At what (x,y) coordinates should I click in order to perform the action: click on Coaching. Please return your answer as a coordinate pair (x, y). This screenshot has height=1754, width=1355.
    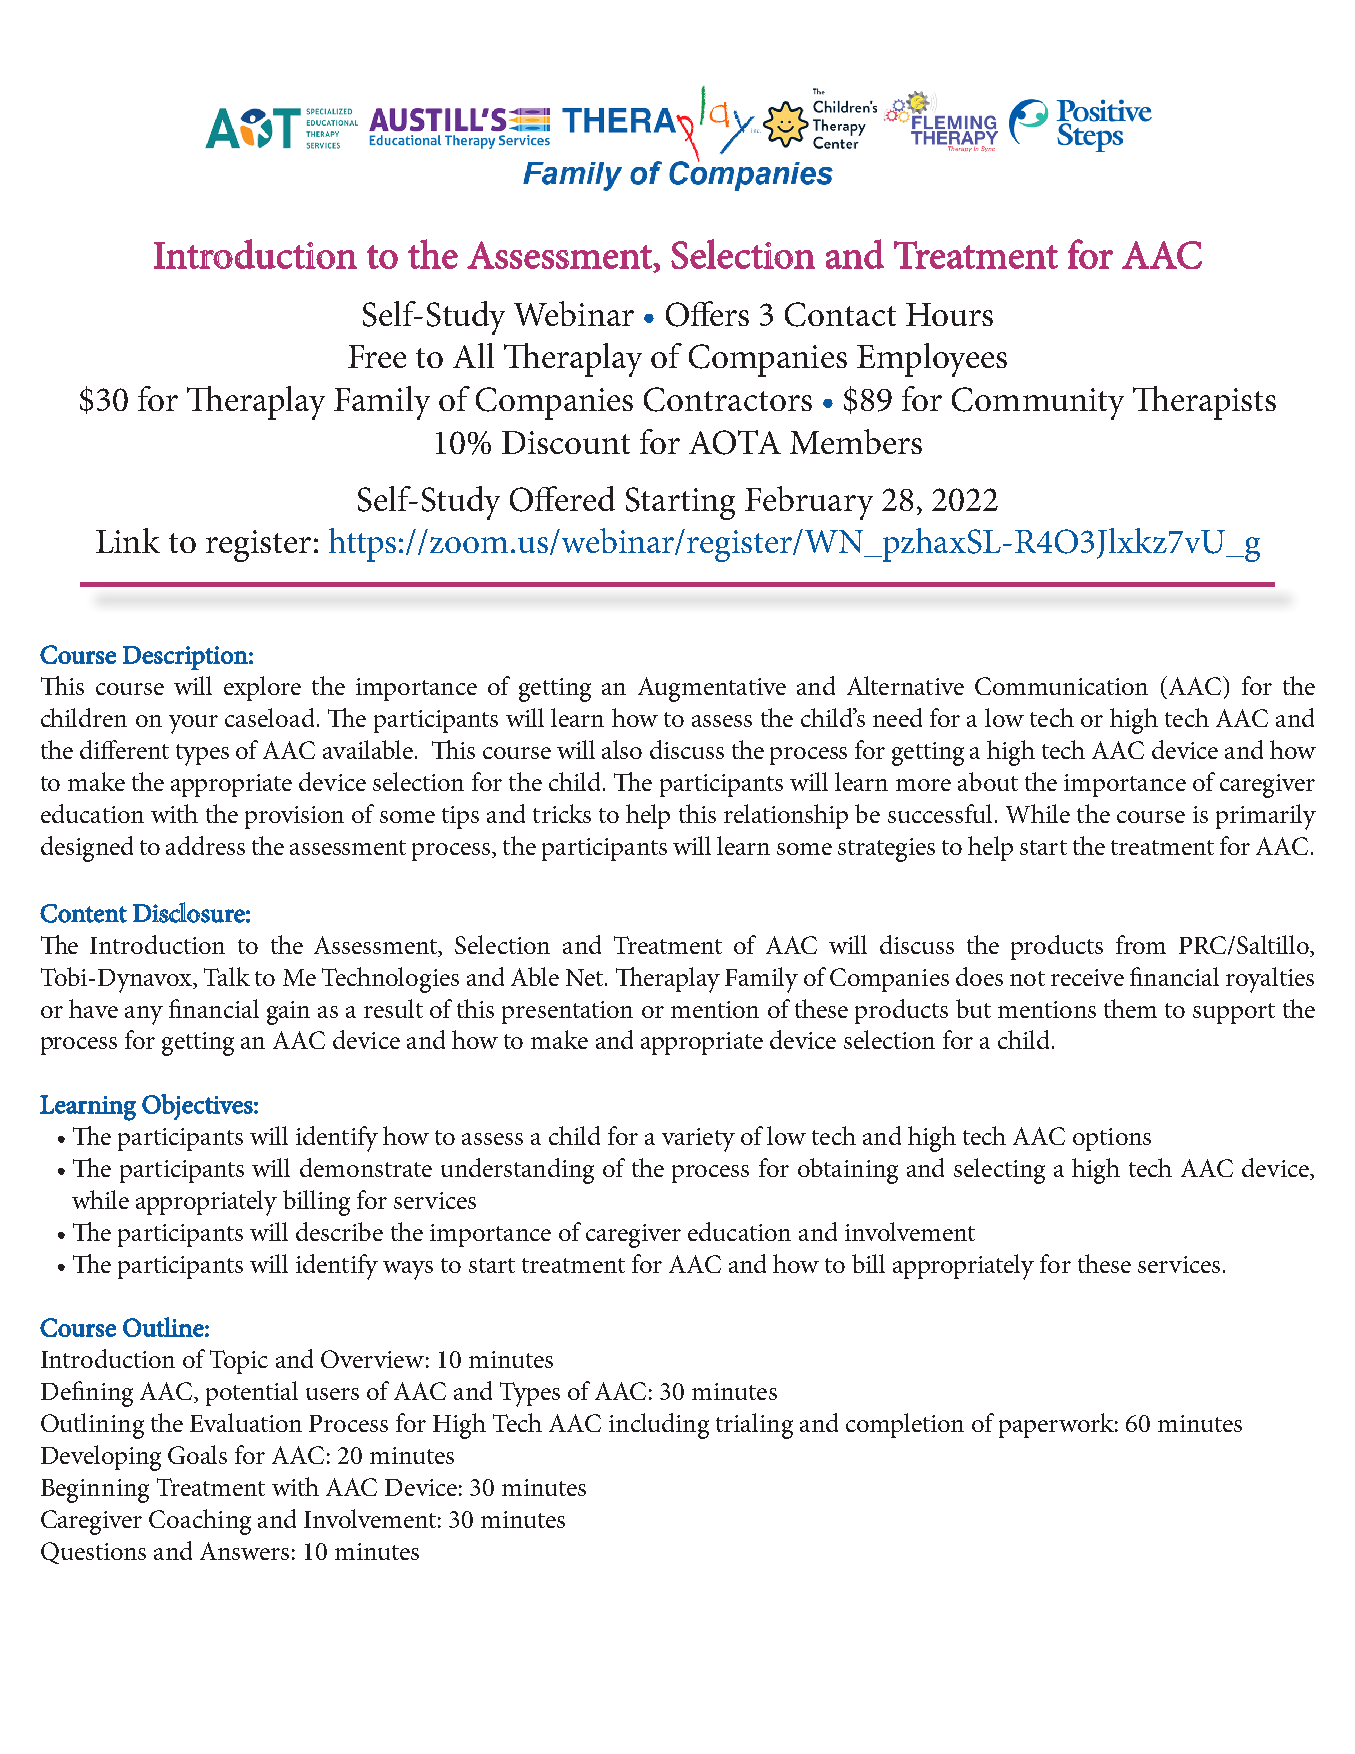
    Looking at the image, I should click on (200, 1522).
